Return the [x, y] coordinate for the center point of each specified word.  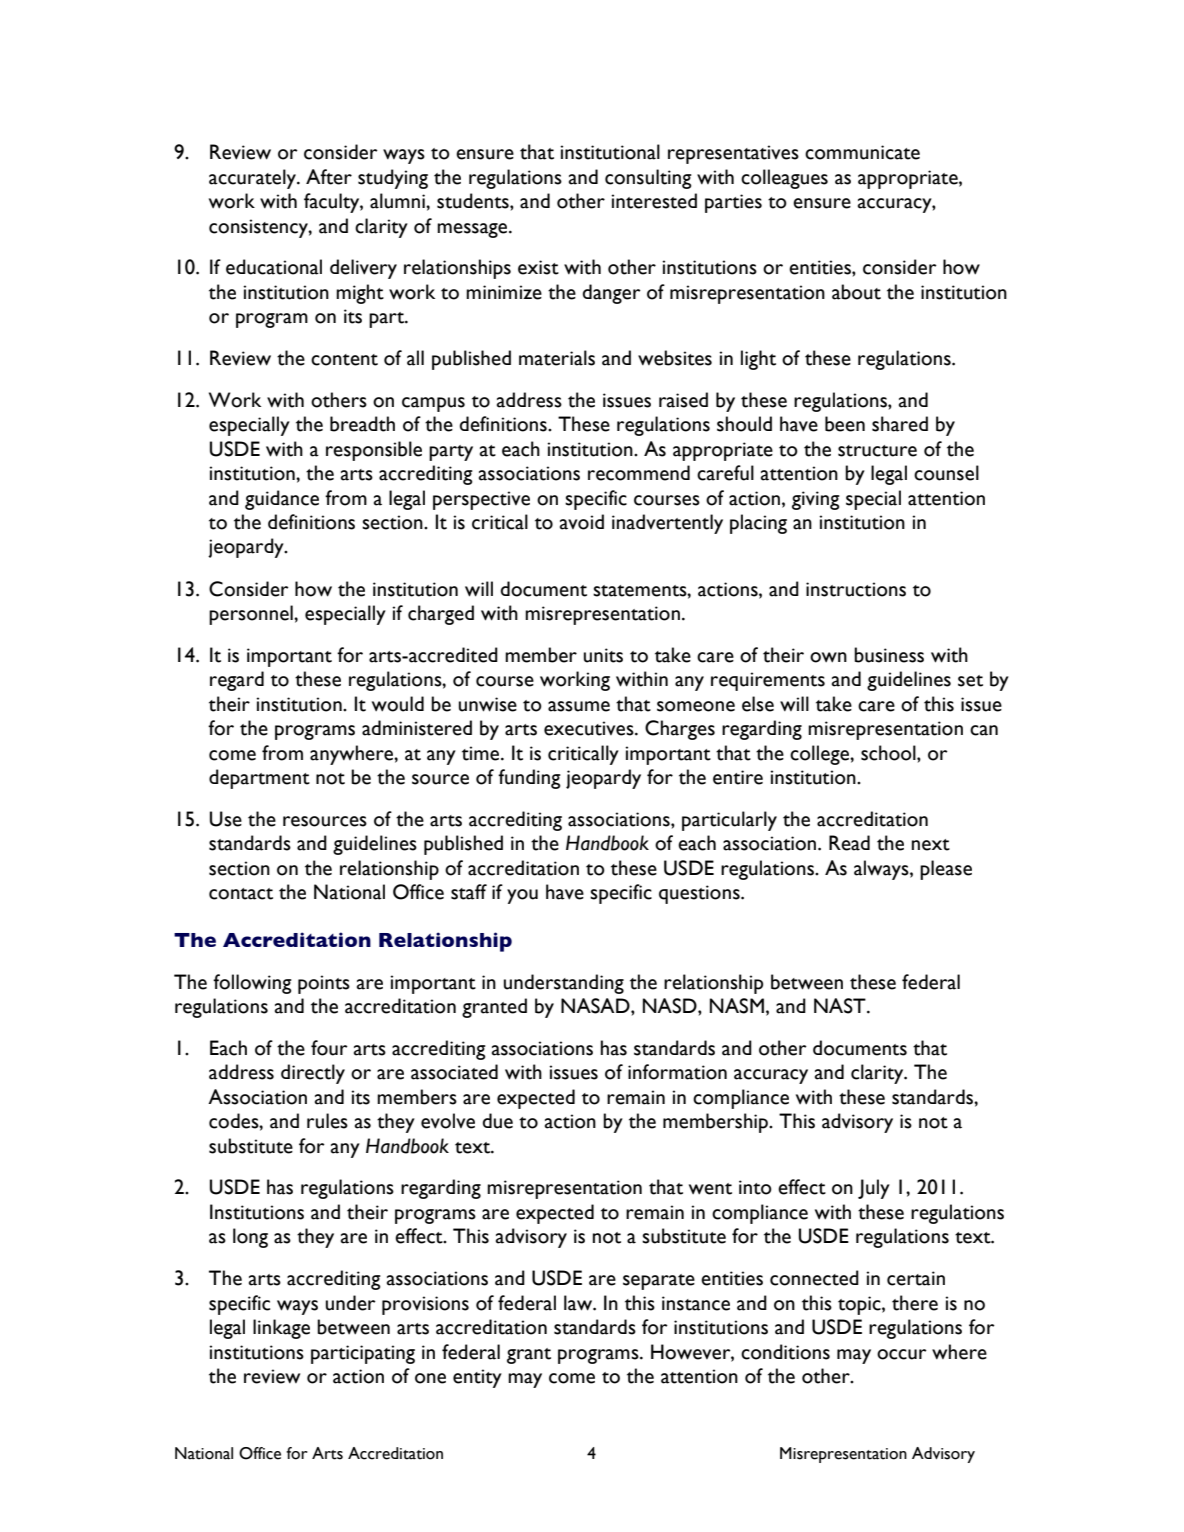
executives [590, 728]
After [329, 177]
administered [417, 728]
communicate [862, 152]
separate [659, 1282]
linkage [281, 1329]
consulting [648, 179]
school [889, 753]
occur [902, 1354]
